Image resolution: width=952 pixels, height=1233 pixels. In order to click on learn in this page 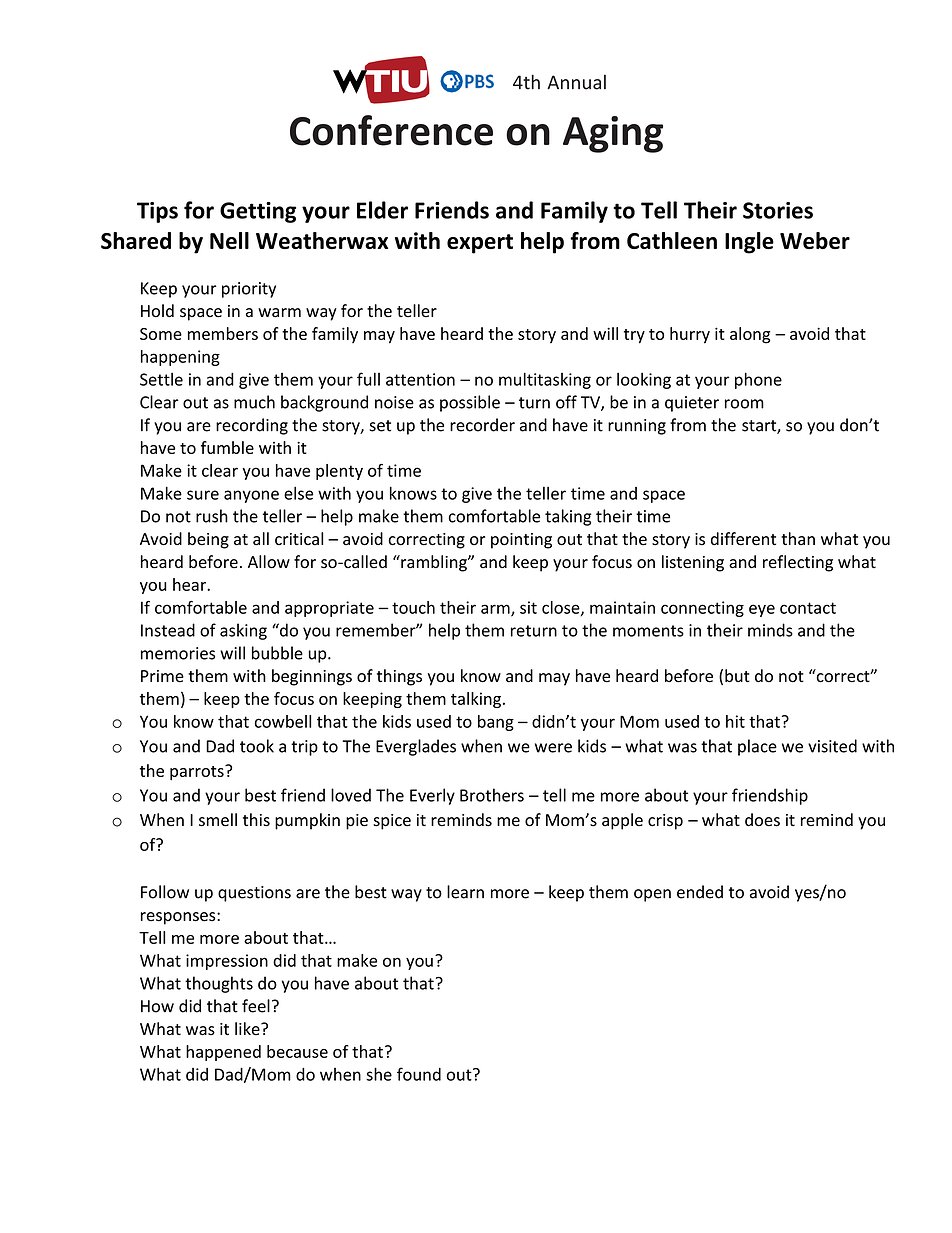, I will do `click(465, 892)`.
